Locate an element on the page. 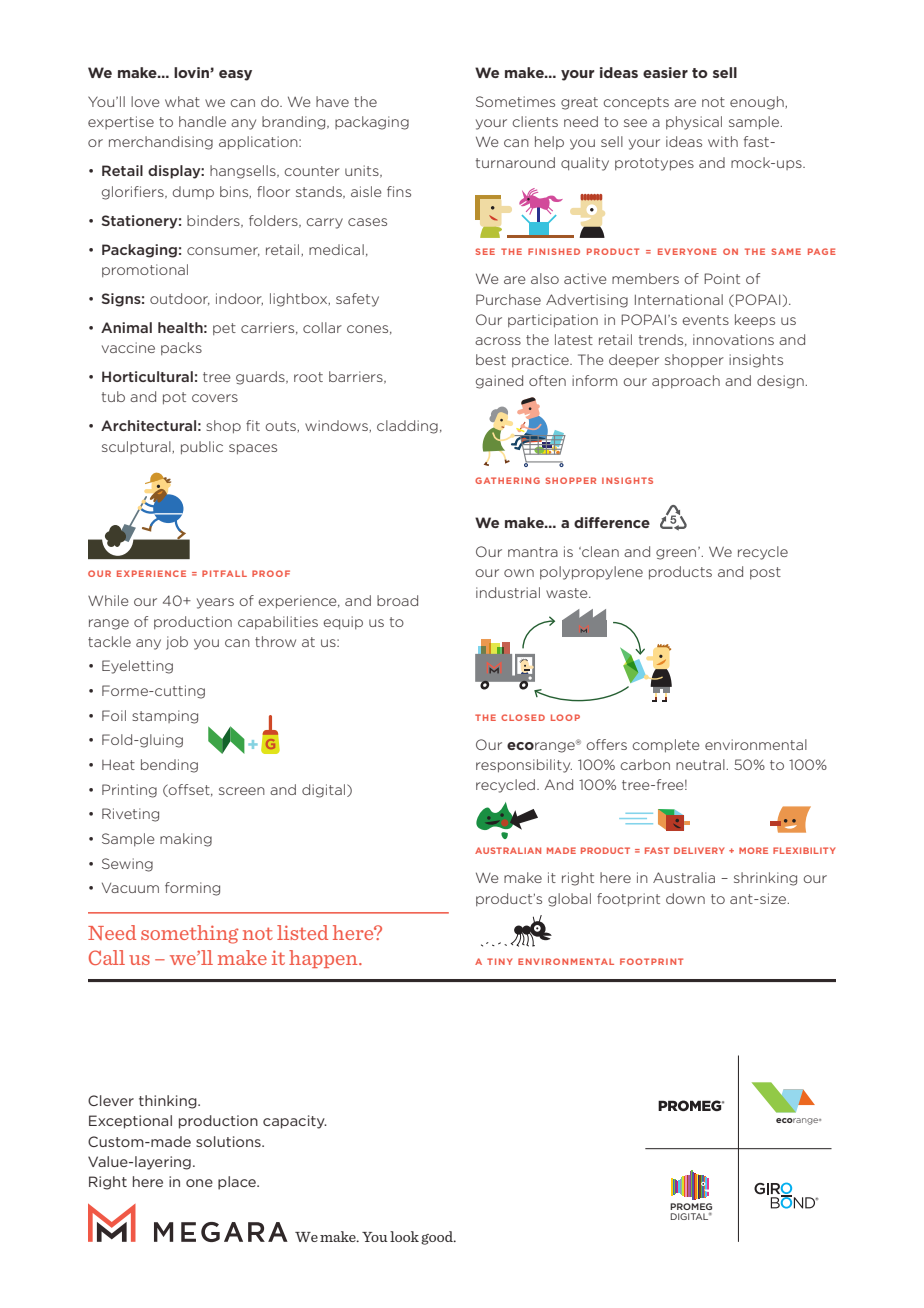 The width and height of the page is (924, 1308). broad is located at coordinates (397, 600).
